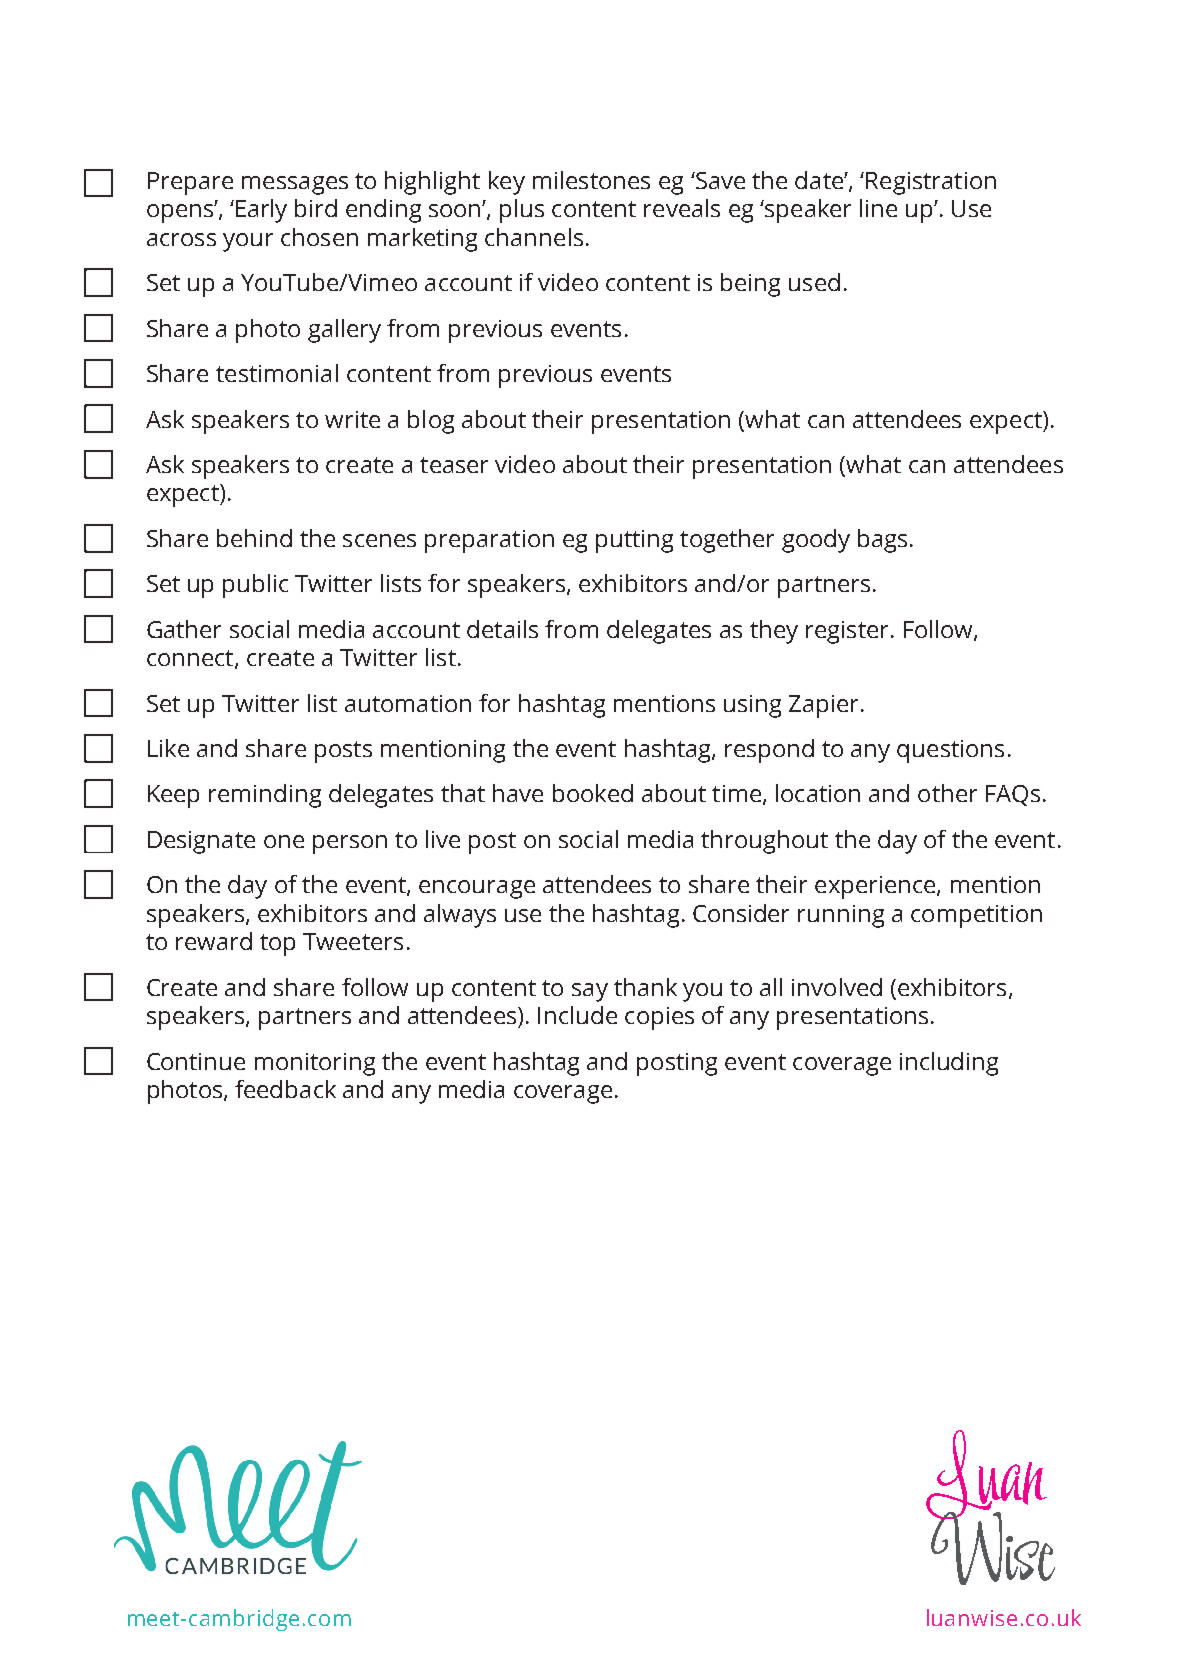 The width and height of the screenshot is (1180, 1669). I want to click on line, so click(878, 208).
